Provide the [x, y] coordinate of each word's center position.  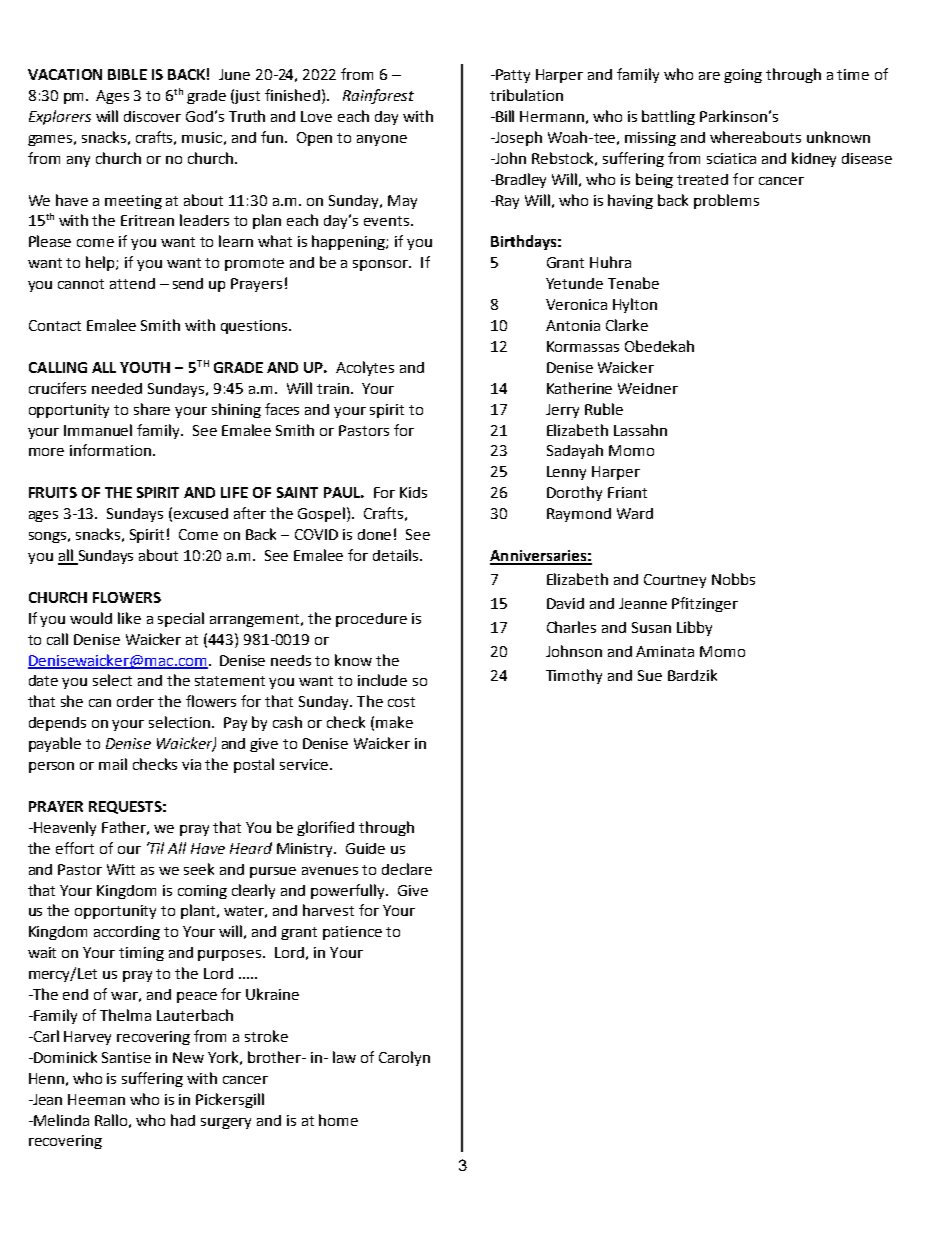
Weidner [648, 388]
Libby [694, 628]
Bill [504, 116]
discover [152, 116]
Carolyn [404, 1058]
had [183, 1120]
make [394, 722]
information [110, 450]
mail [113, 764]
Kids [413, 492]
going [743, 76]
